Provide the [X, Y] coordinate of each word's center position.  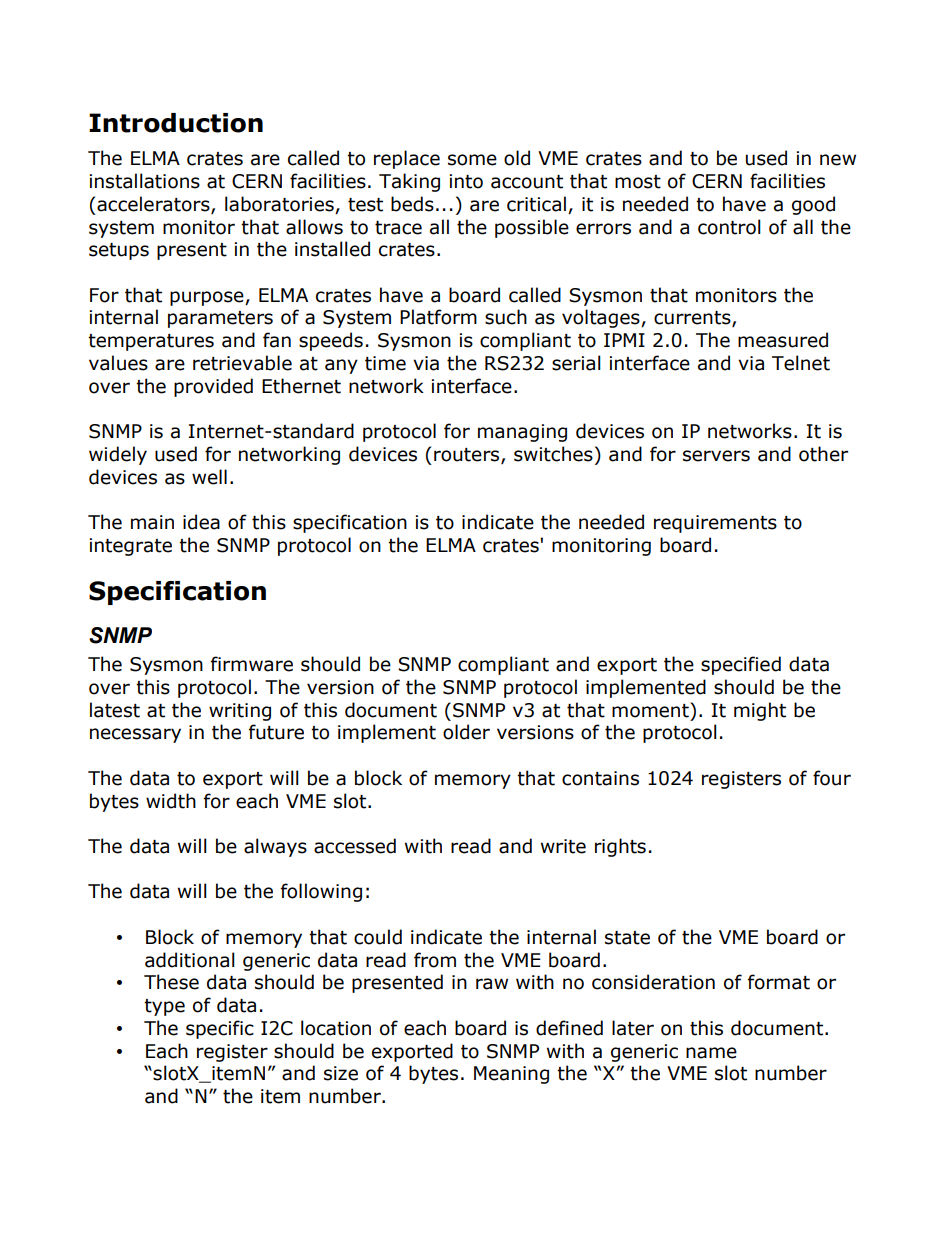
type [164, 1007]
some [472, 160]
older [466, 732]
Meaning [511, 1075]
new [838, 160]
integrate [131, 547]
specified [741, 665]
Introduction [176, 123]
